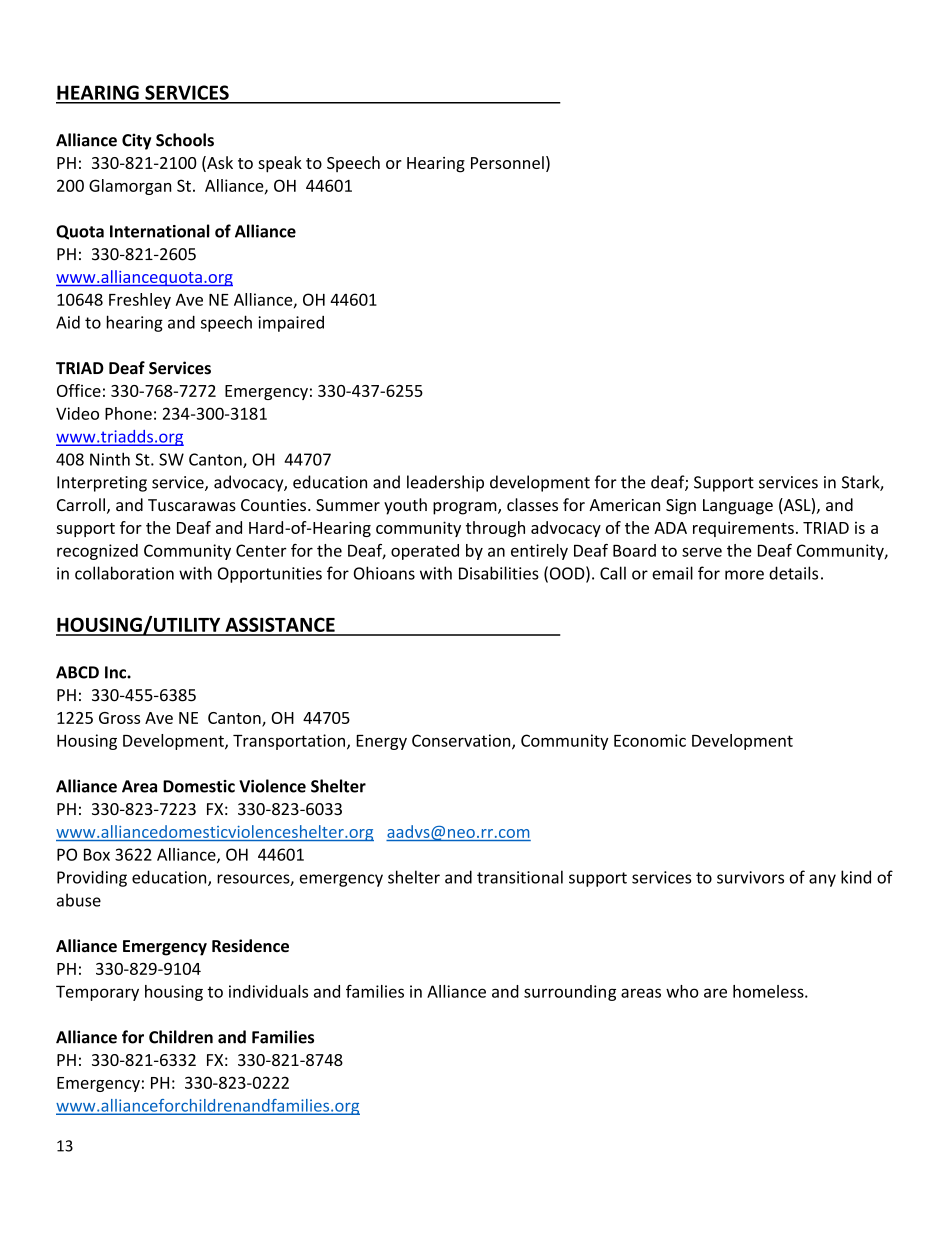 The height and width of the screenshot is (1233, 952). Describe the element at coordinates (682, 991) in the screenshot. I see `who` at that location.
